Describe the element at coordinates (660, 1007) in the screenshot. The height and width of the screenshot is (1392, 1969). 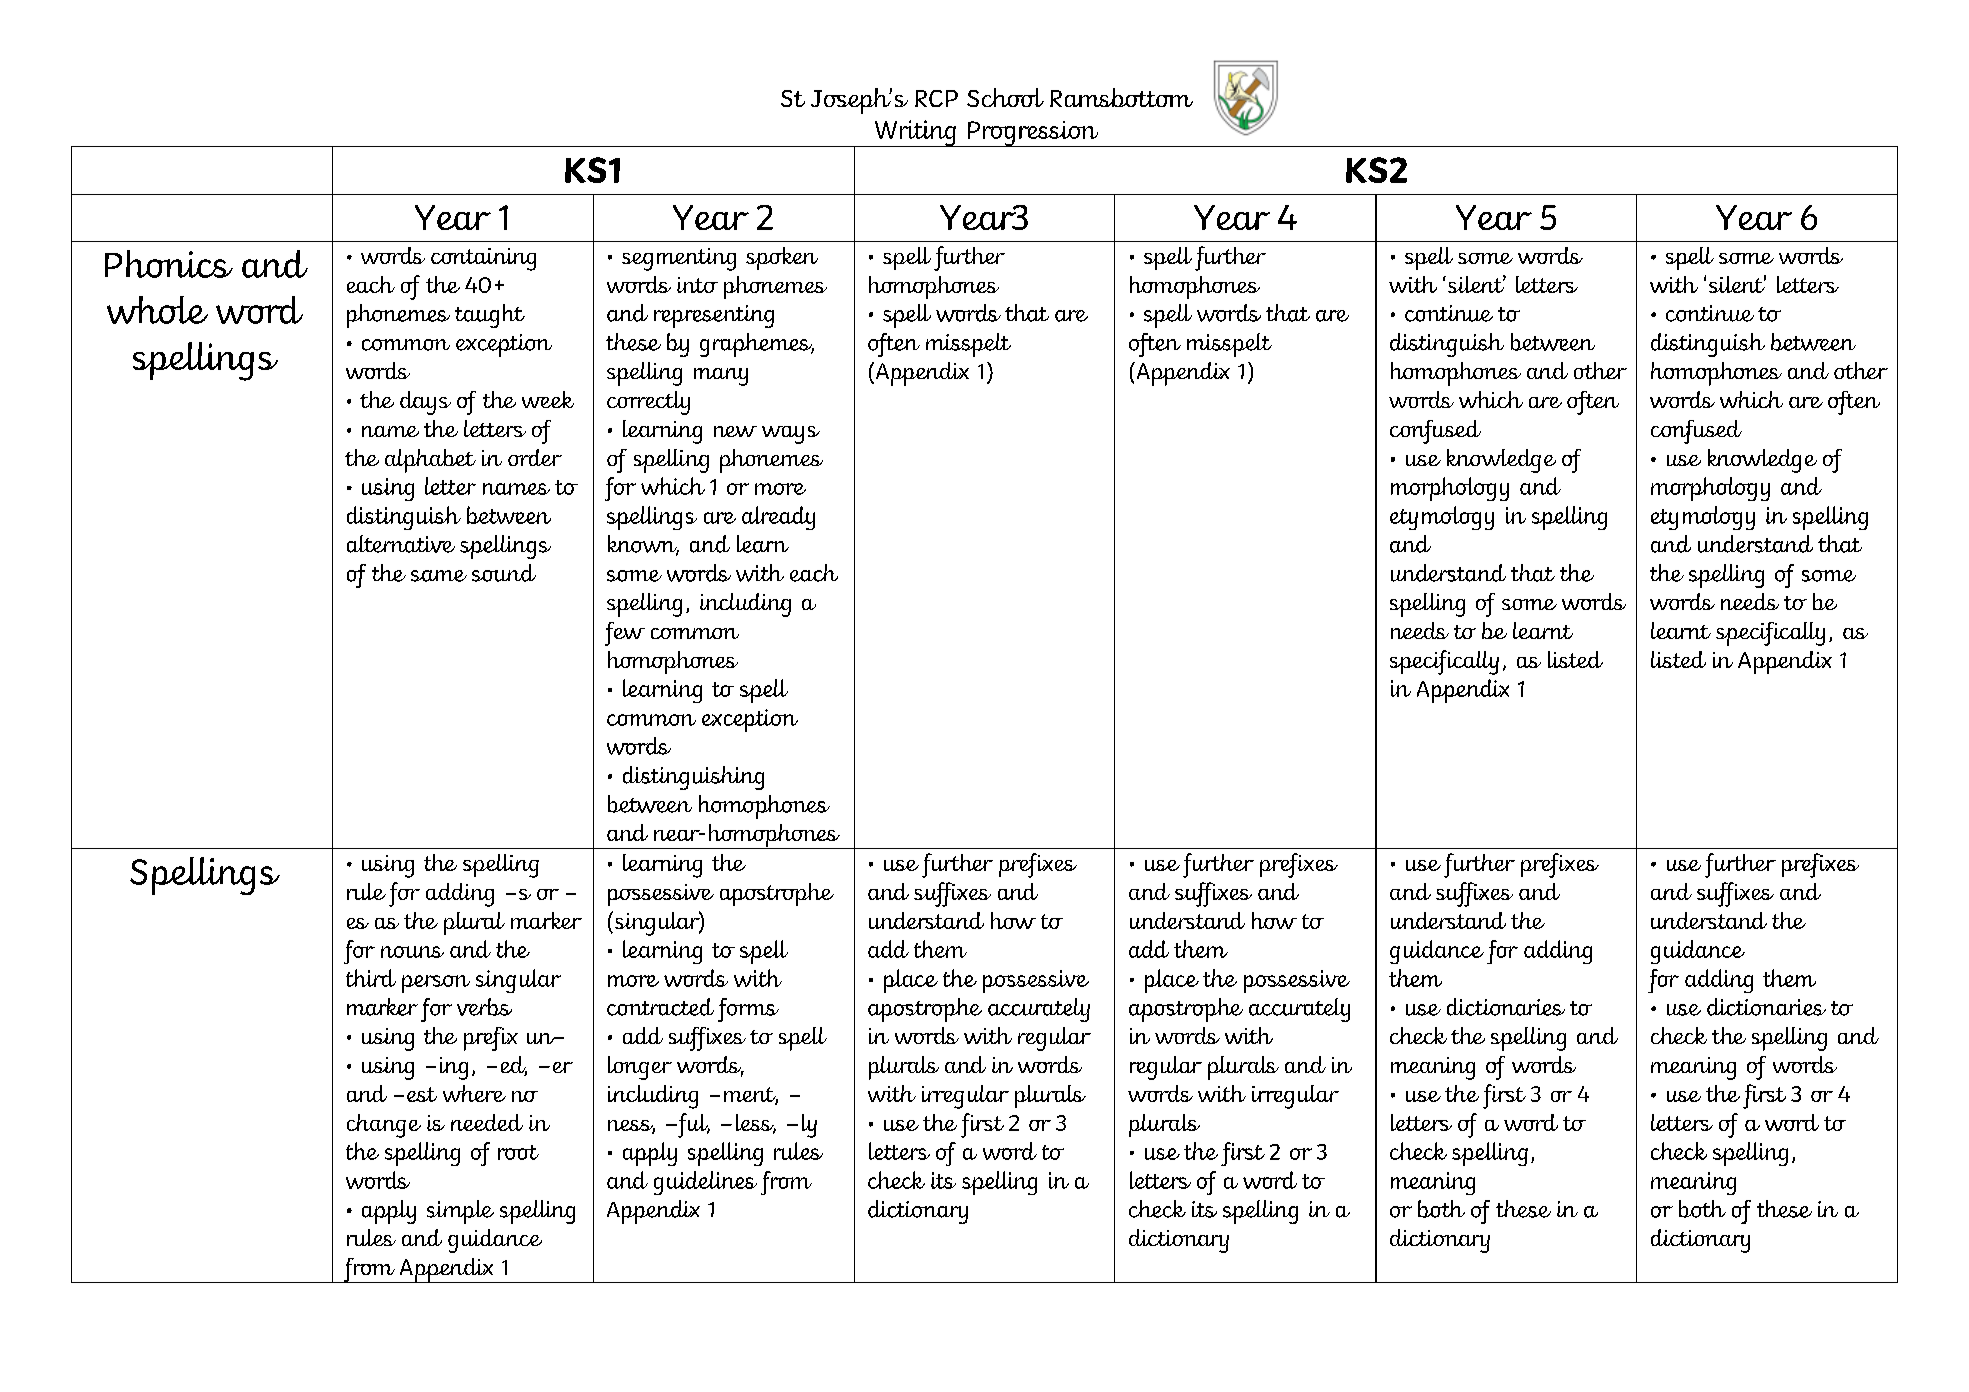
I see `contracted` at that location.
